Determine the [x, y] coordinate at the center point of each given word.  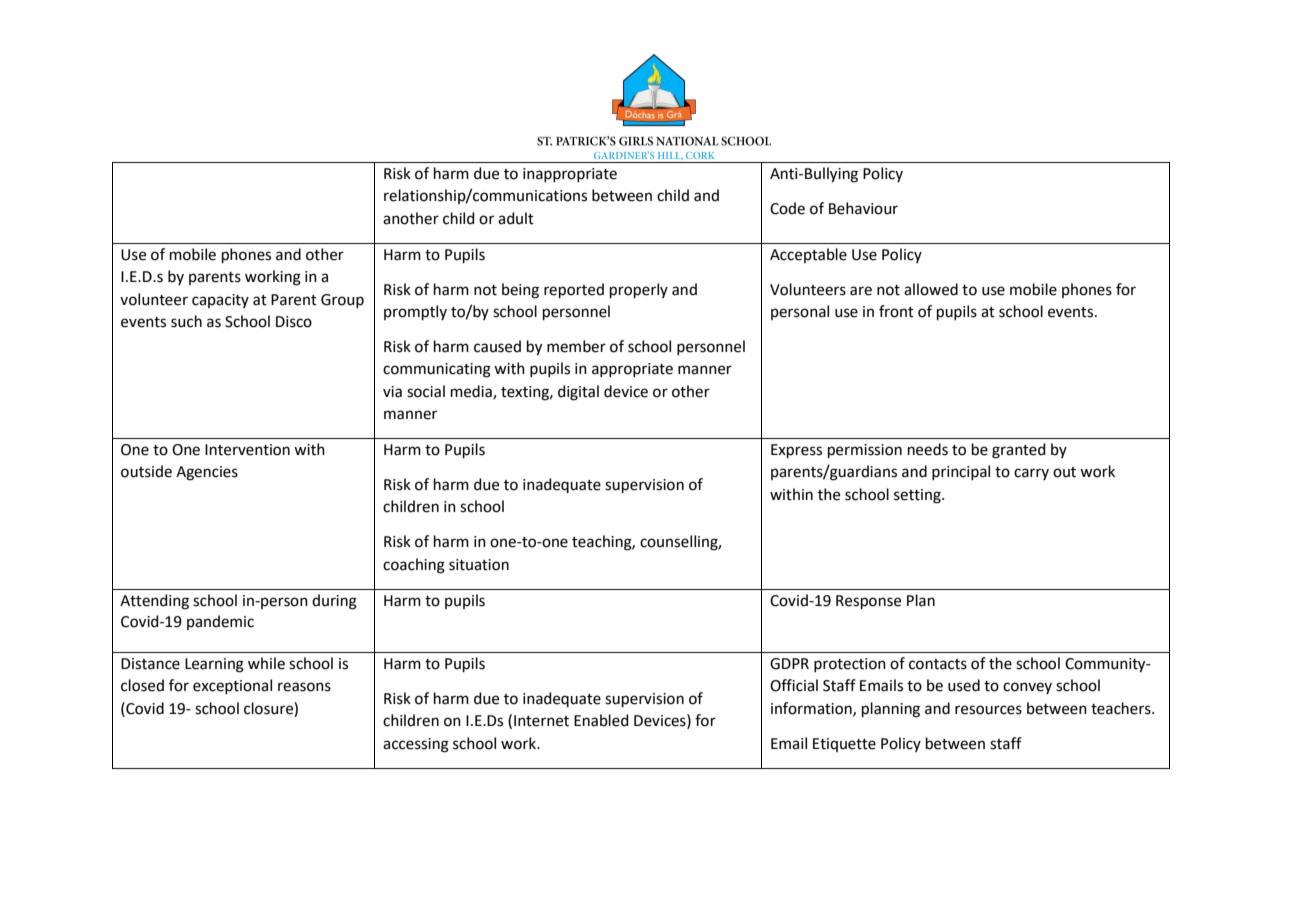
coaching [414, 566]
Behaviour [863, 208]
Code [787, 208]
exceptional [232, 686]
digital [578, 393]
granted [1019, 451]
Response [868, 602]
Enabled [601, 720]
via [392, 392]
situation [479, 565]
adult [516, 218]
